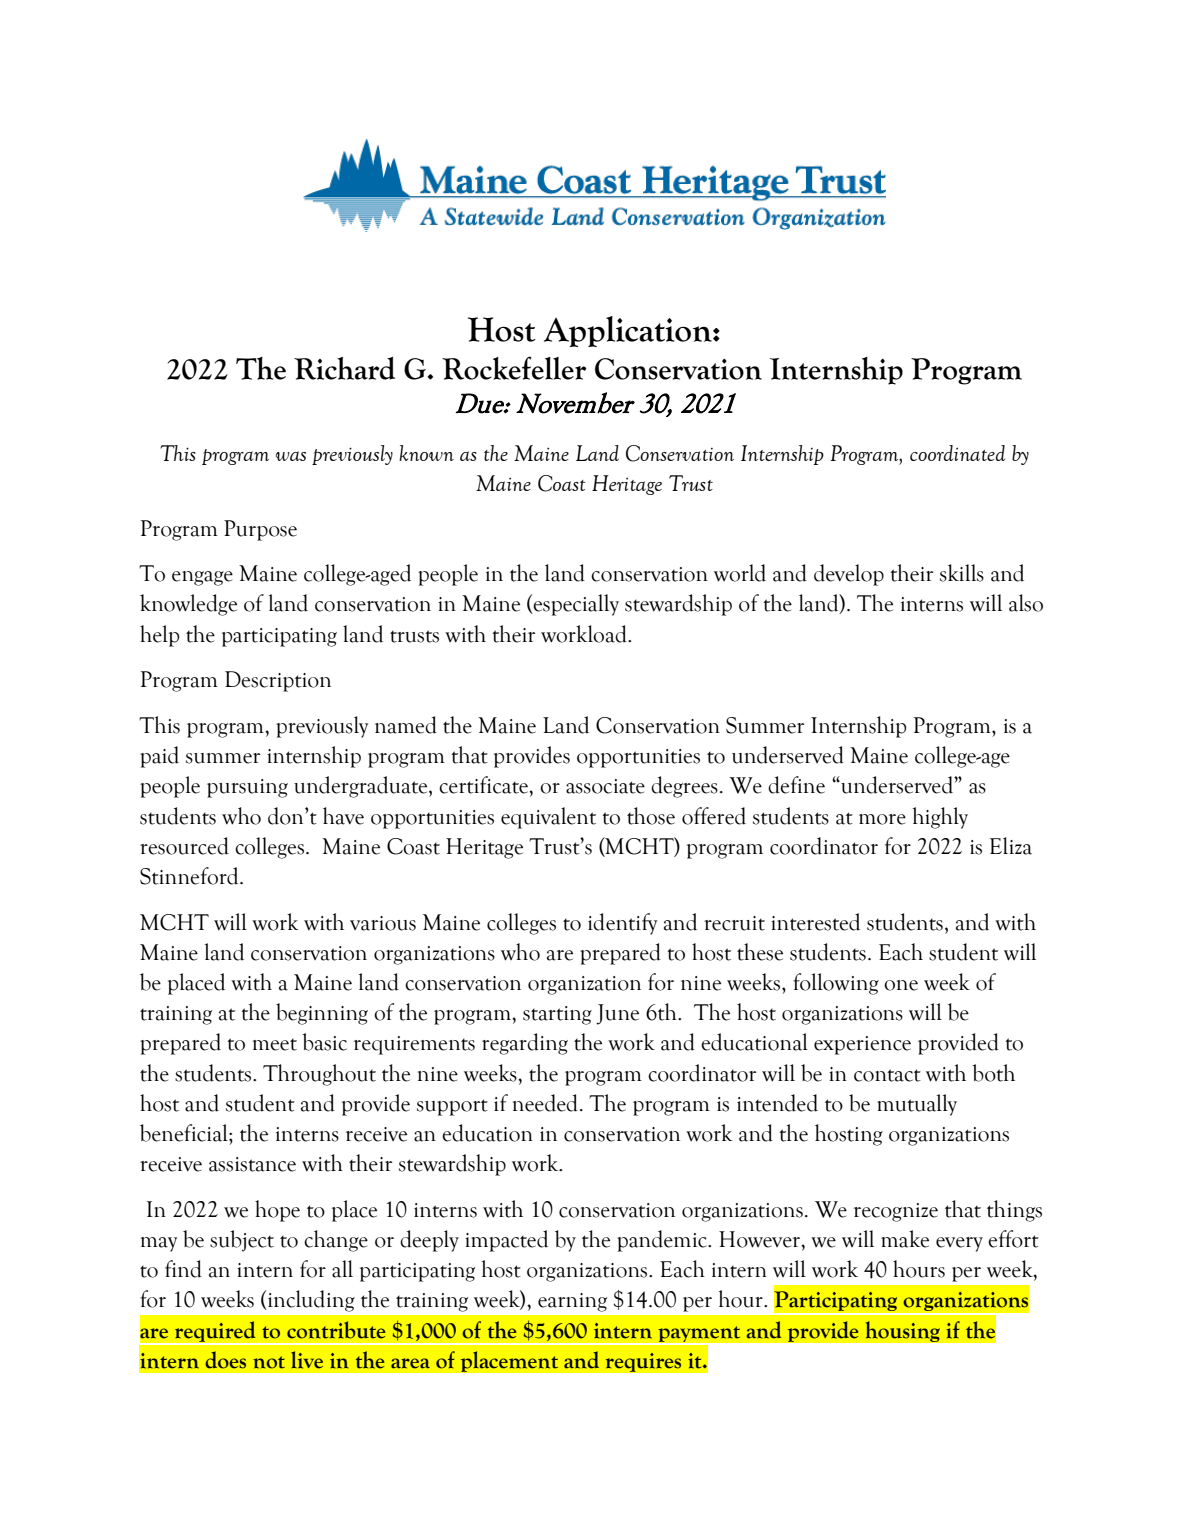 The image size is (1189, 1538). Describe the element at coordinates (252, 1164) in the screenshot. I see `assistance` at that location.
